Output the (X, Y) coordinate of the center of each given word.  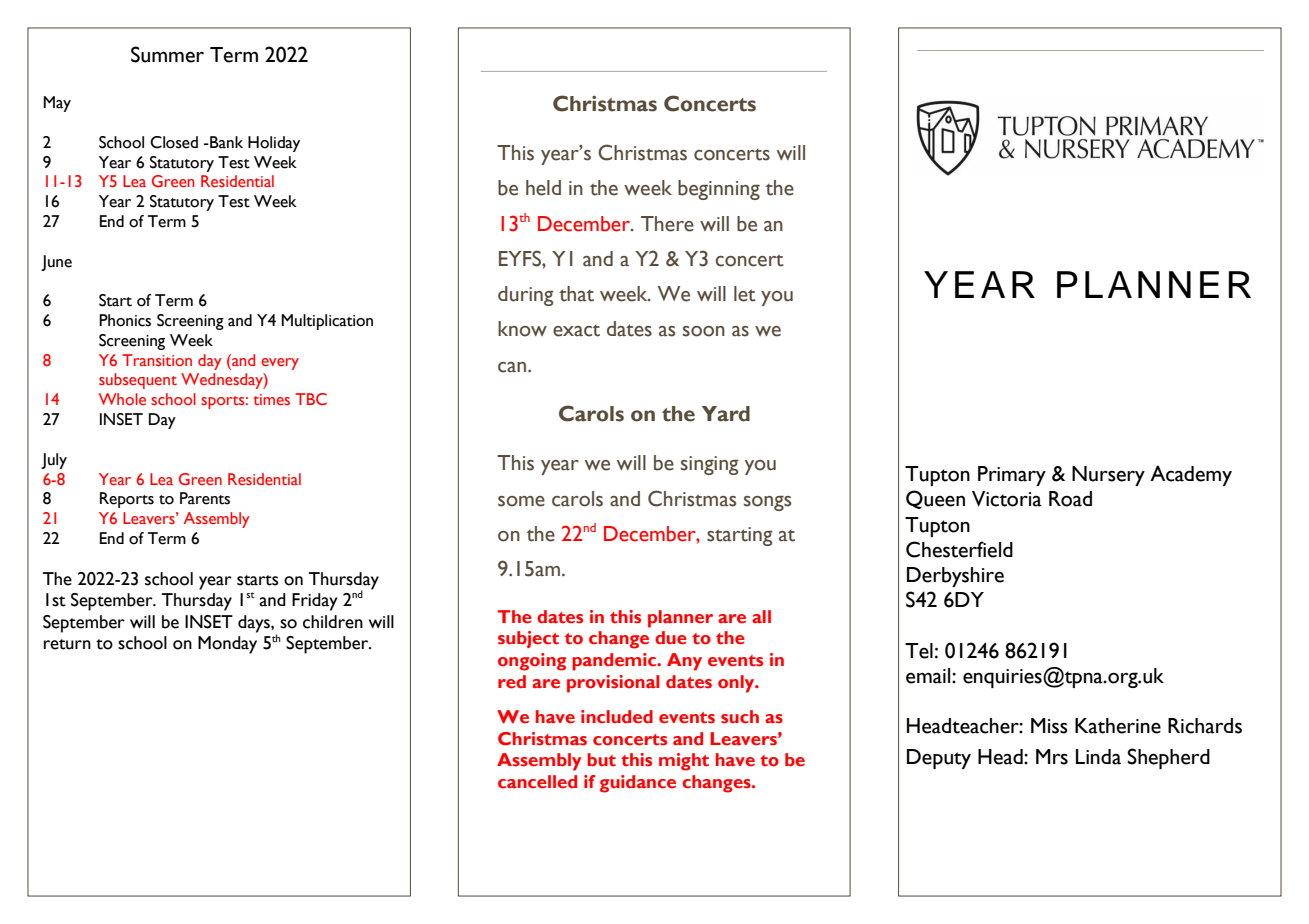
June (56, 263)
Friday (315, 602)
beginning (719, 190)
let (745, 294)
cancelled (537, 782)
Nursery (1108, 476)
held (543, 188)
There (667, 224)
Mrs (1052, 757)
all (761, 616)
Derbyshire (955, 577)
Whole (122, 399)
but (601, 759)
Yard (726, 414)
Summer (167, 54)
